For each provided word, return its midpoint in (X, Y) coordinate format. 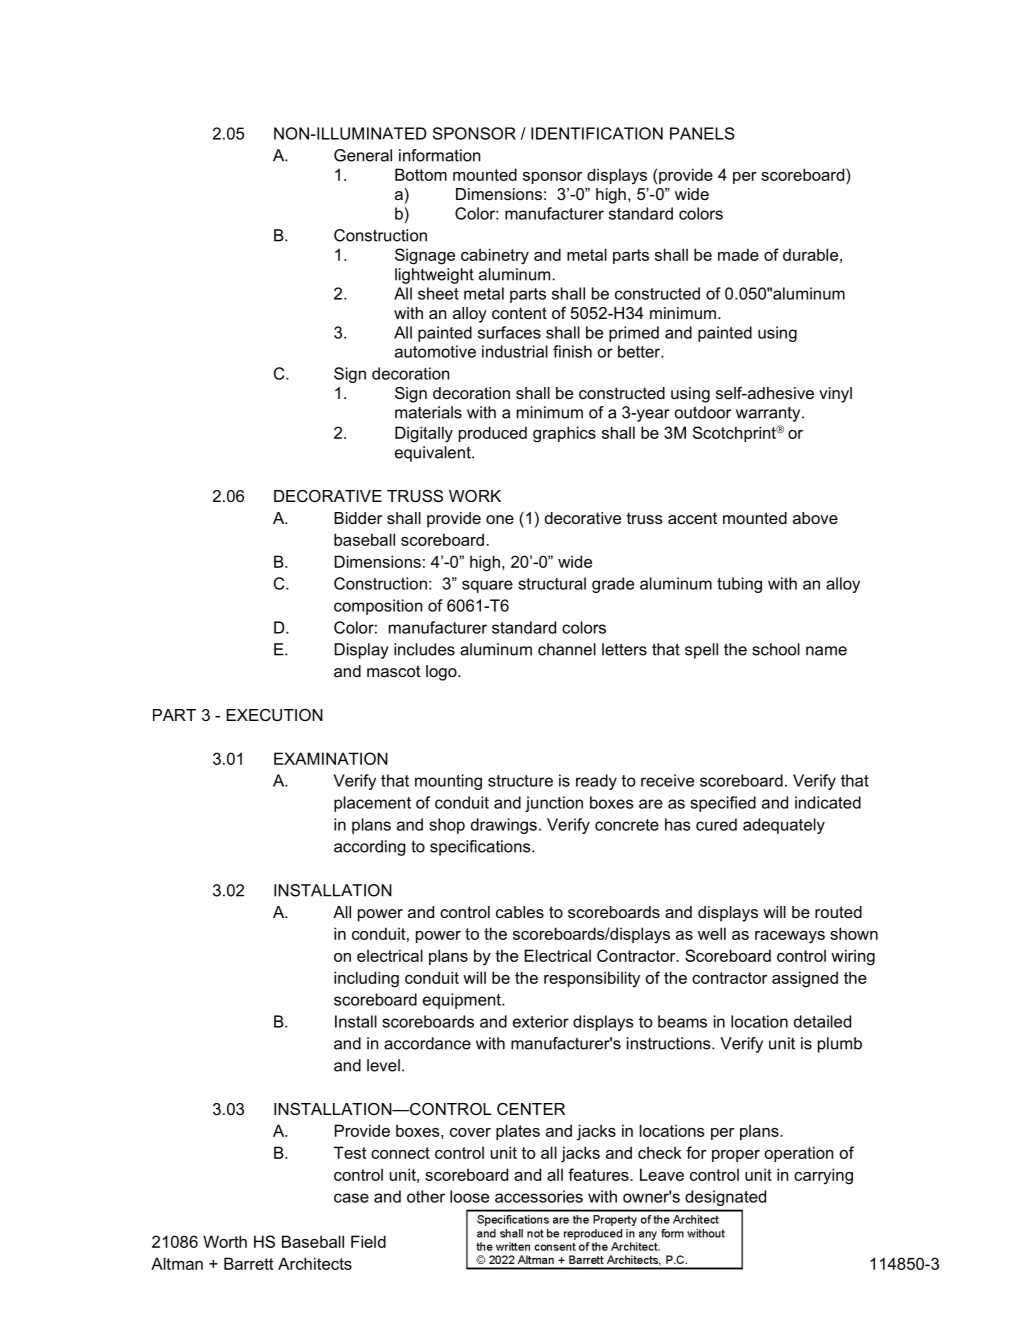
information (439, 155)
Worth (225, 1241)
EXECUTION (275, 715)
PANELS (702, 133)
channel (567, 649)
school (776, 649)
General (363, 155)
